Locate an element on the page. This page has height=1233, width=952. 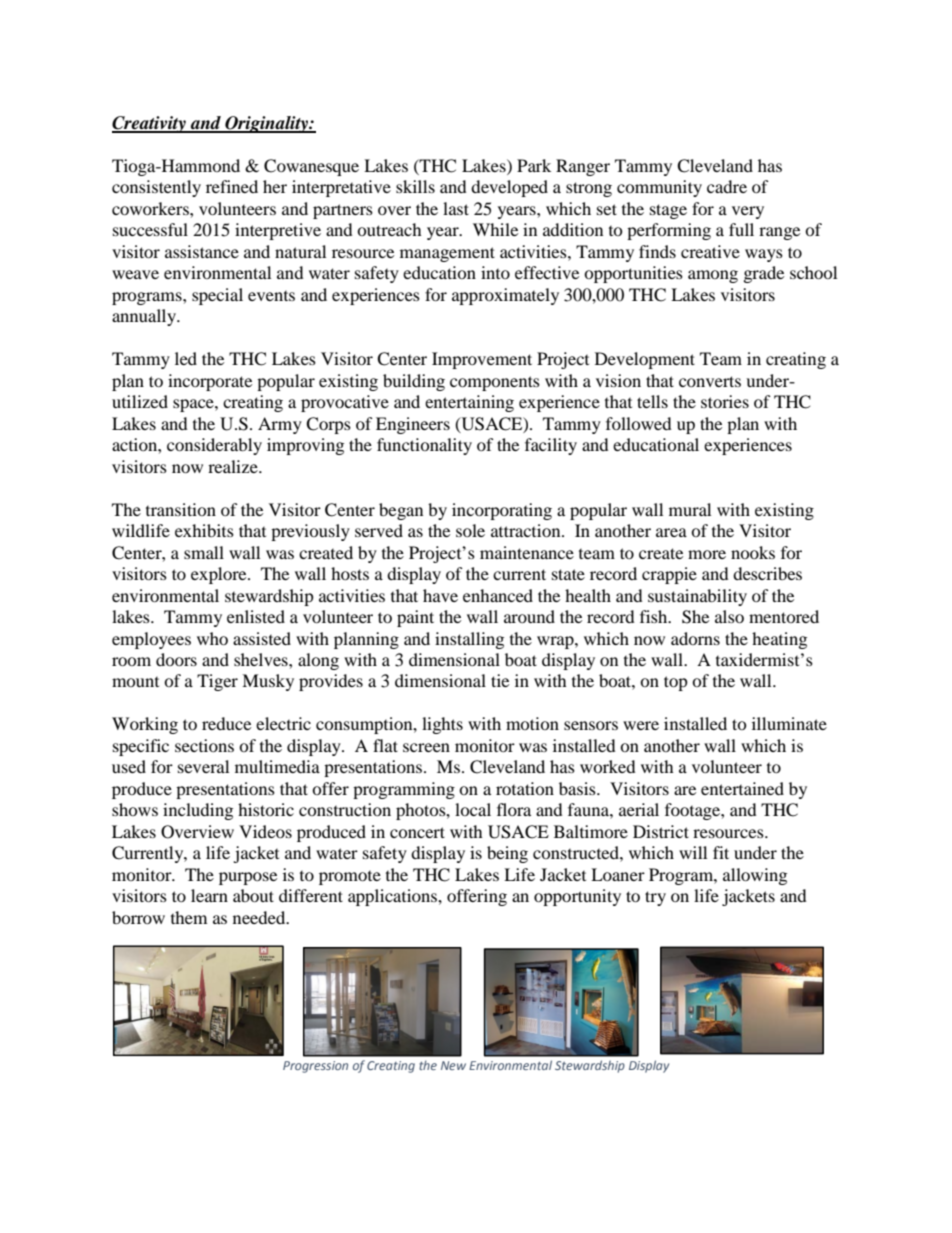
refined is located at coordinates (232, 186).
